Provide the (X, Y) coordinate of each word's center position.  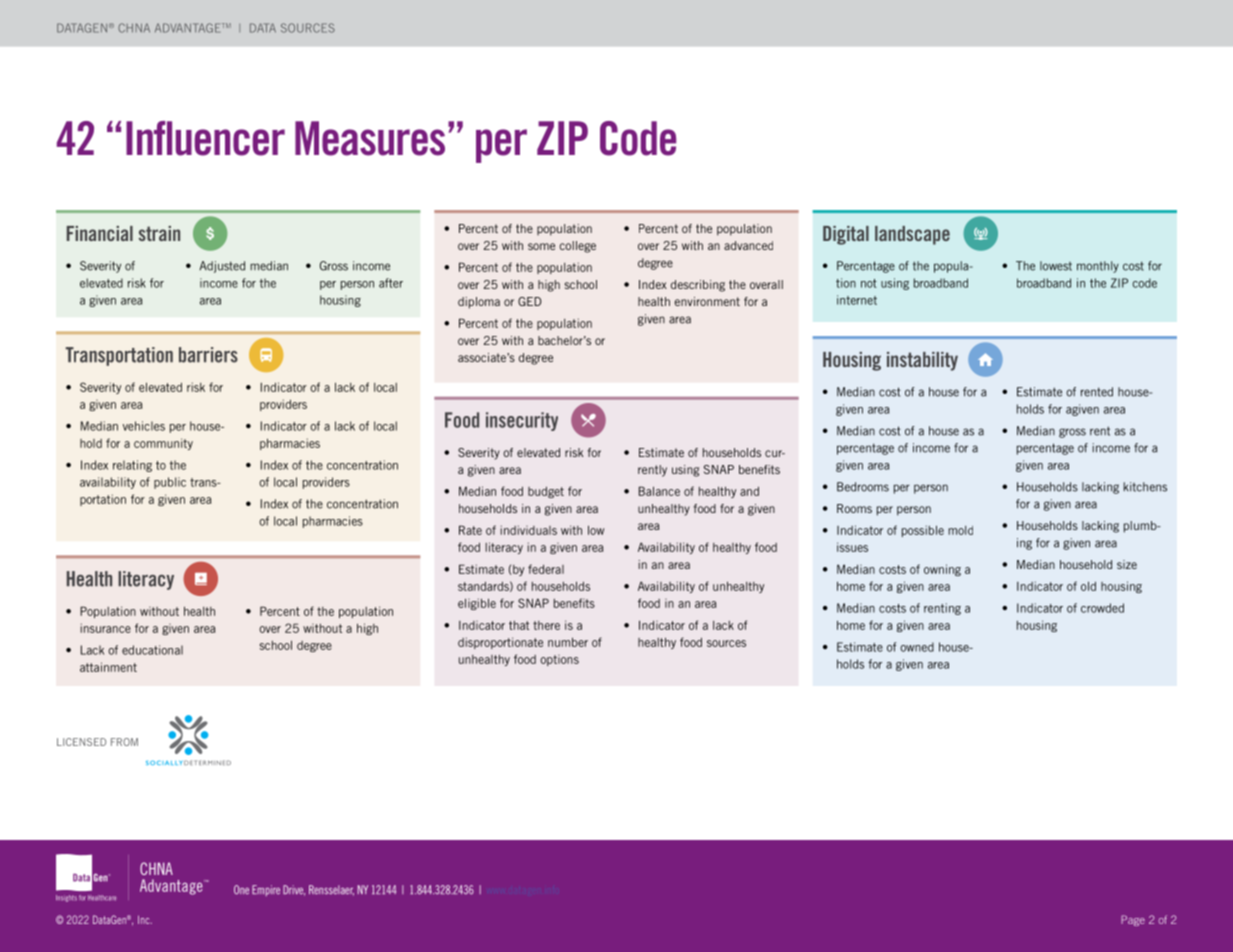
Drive (294, 890)
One (241, 890)
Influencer (205, 138)
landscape (912, 235)
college (577, 247)
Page (1133, 920)
